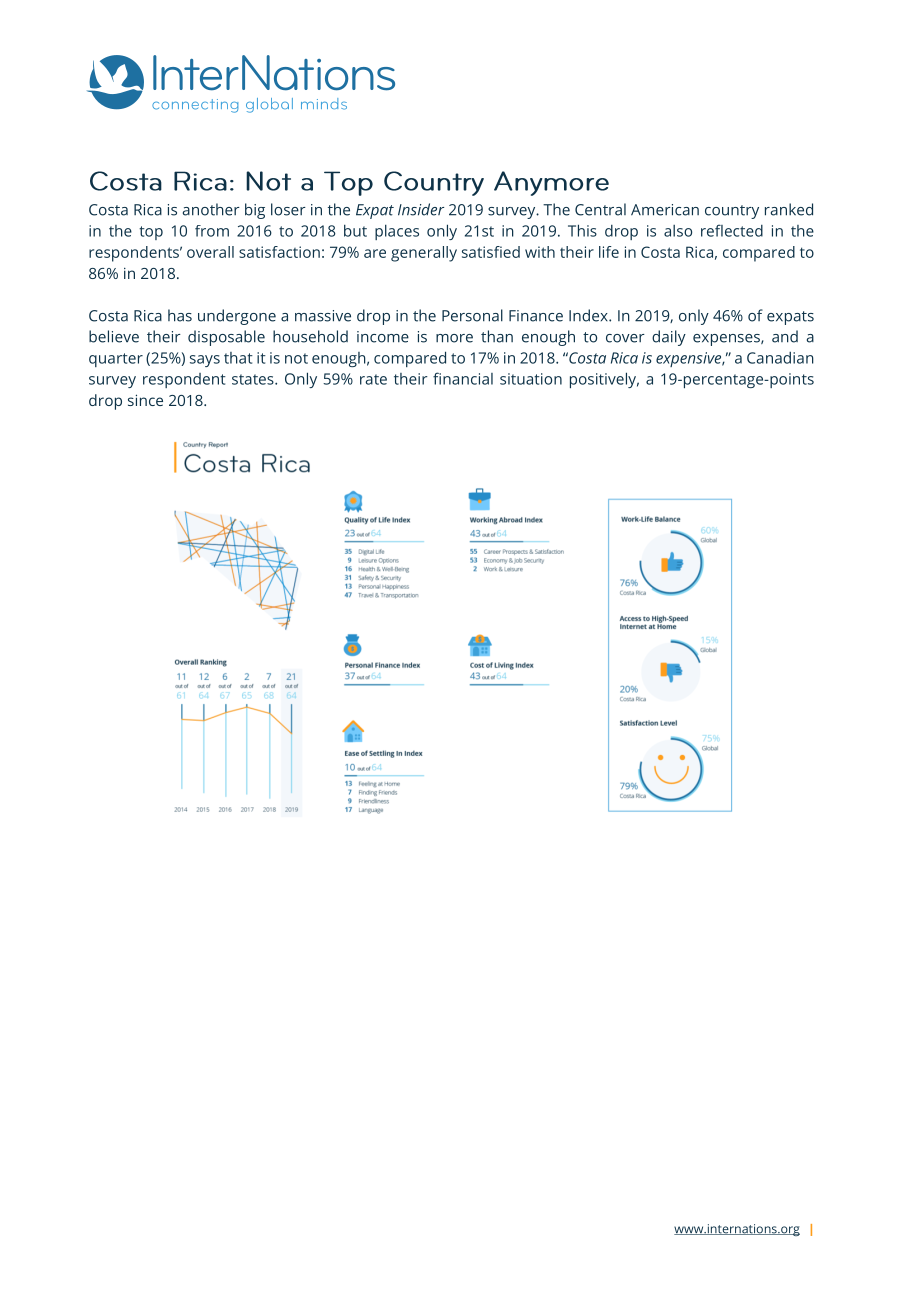 The height and width of the screenshot is (1308, 924). Describe the element at coordinates (421, 209) in the screenshot. I see `Insider` at that location.
